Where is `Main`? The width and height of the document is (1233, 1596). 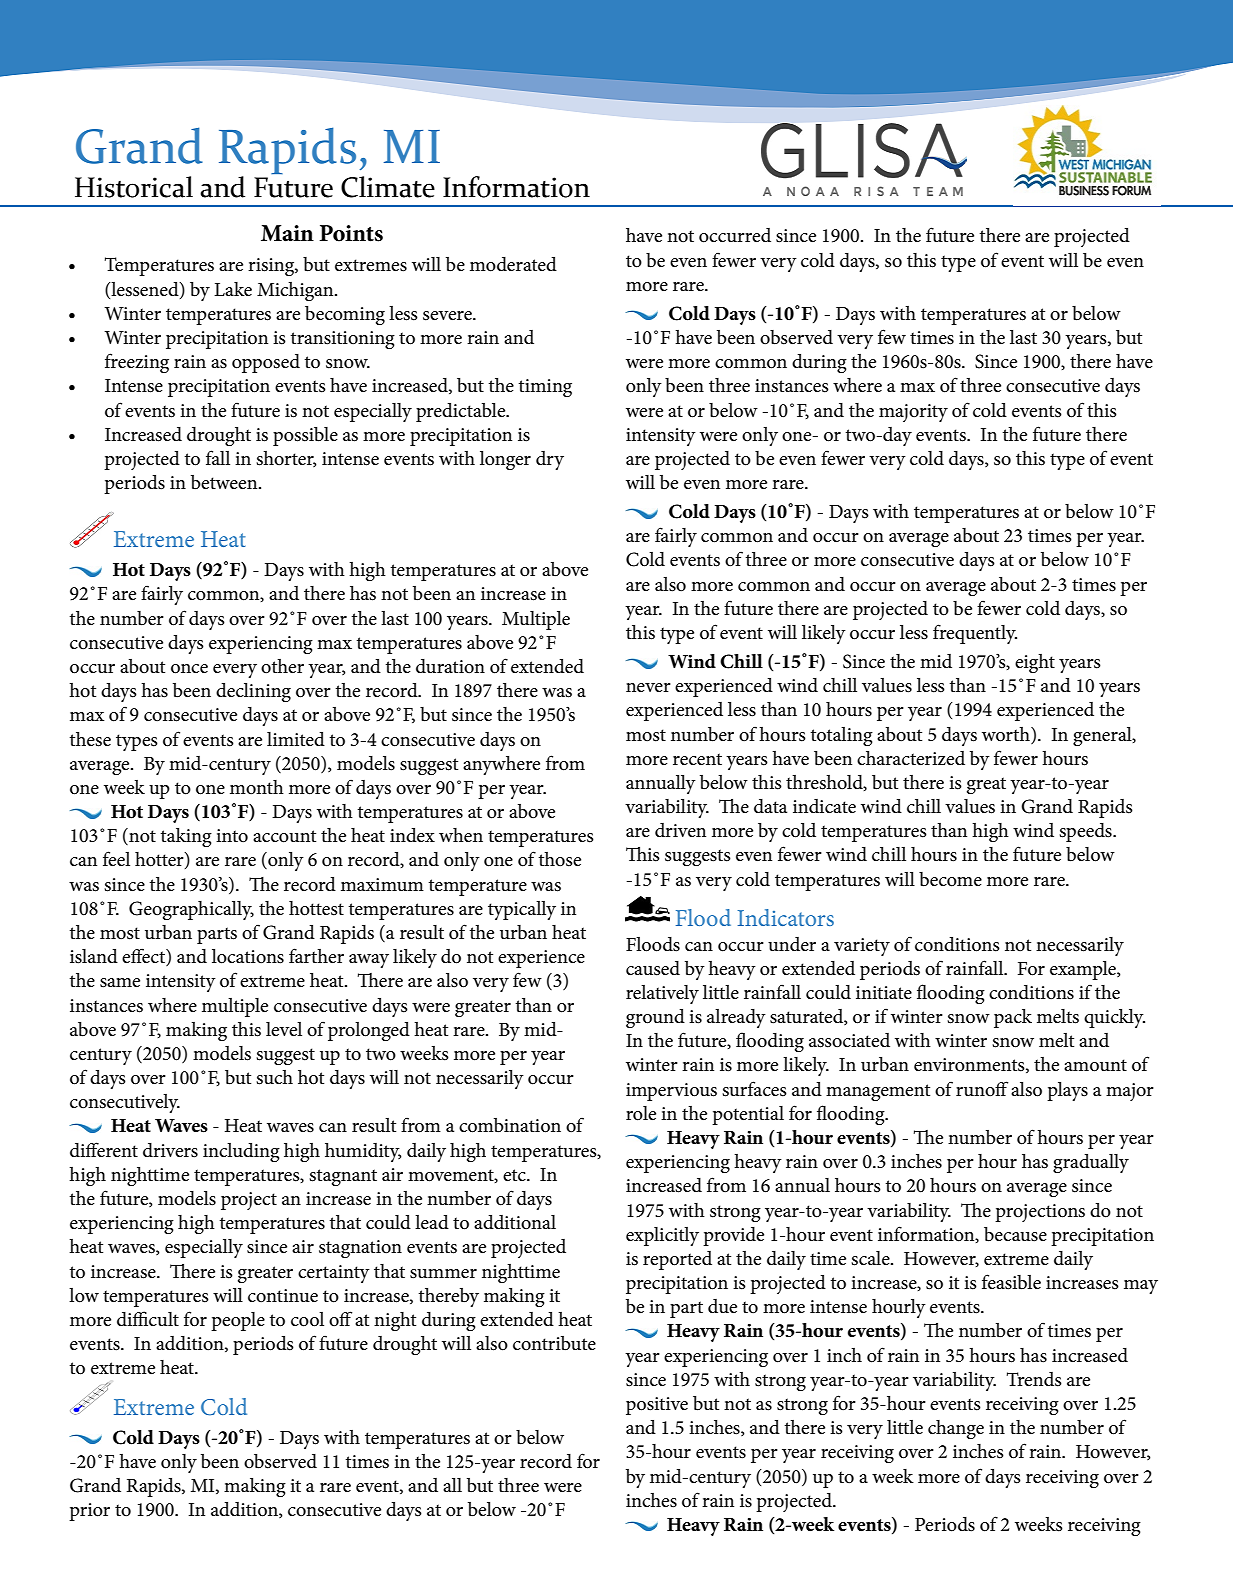 Main is located at coordinates (287, 233).
